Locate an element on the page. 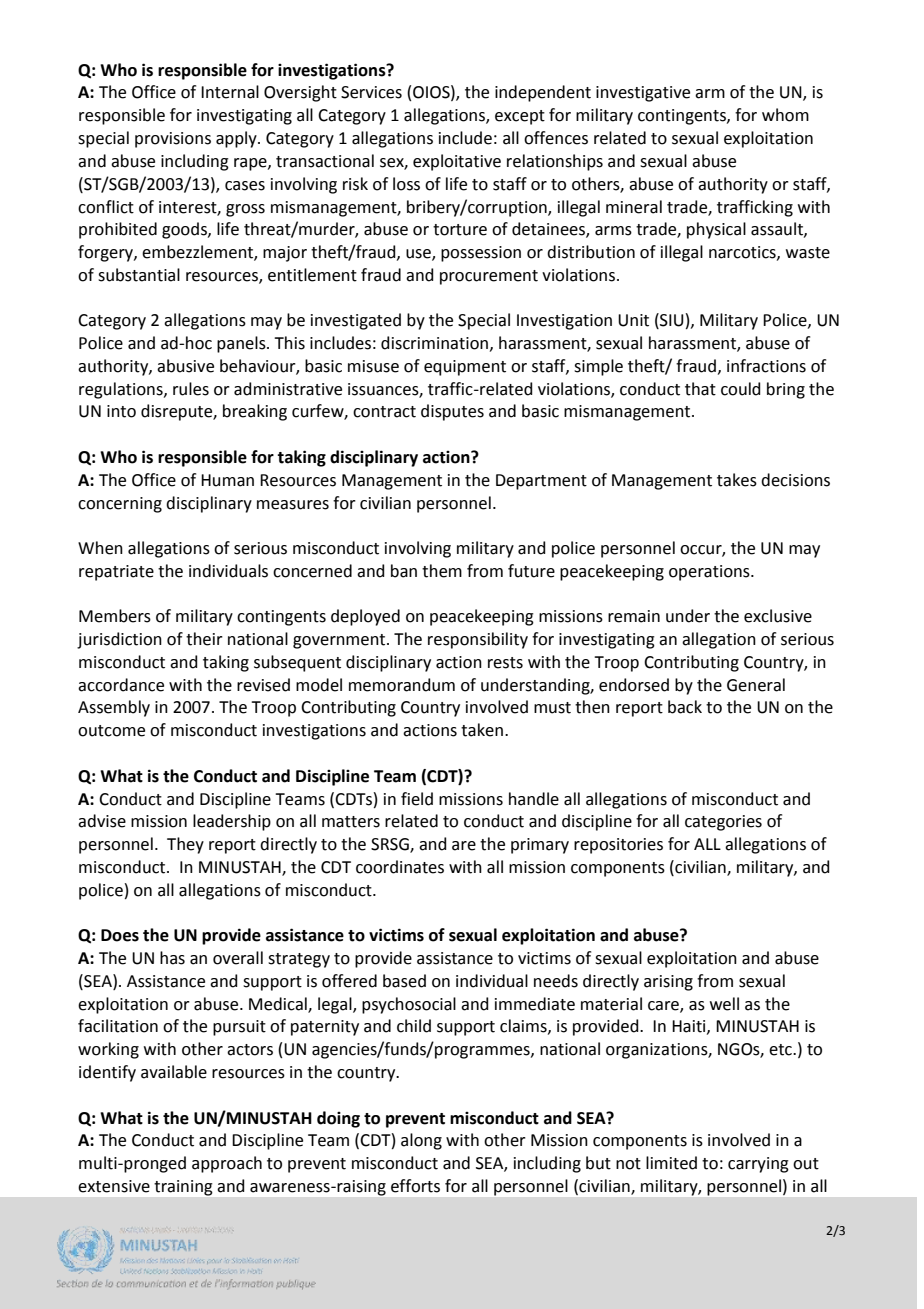 This document has width=924, height=1309. exploitative is located at coordinates (457, 162).
